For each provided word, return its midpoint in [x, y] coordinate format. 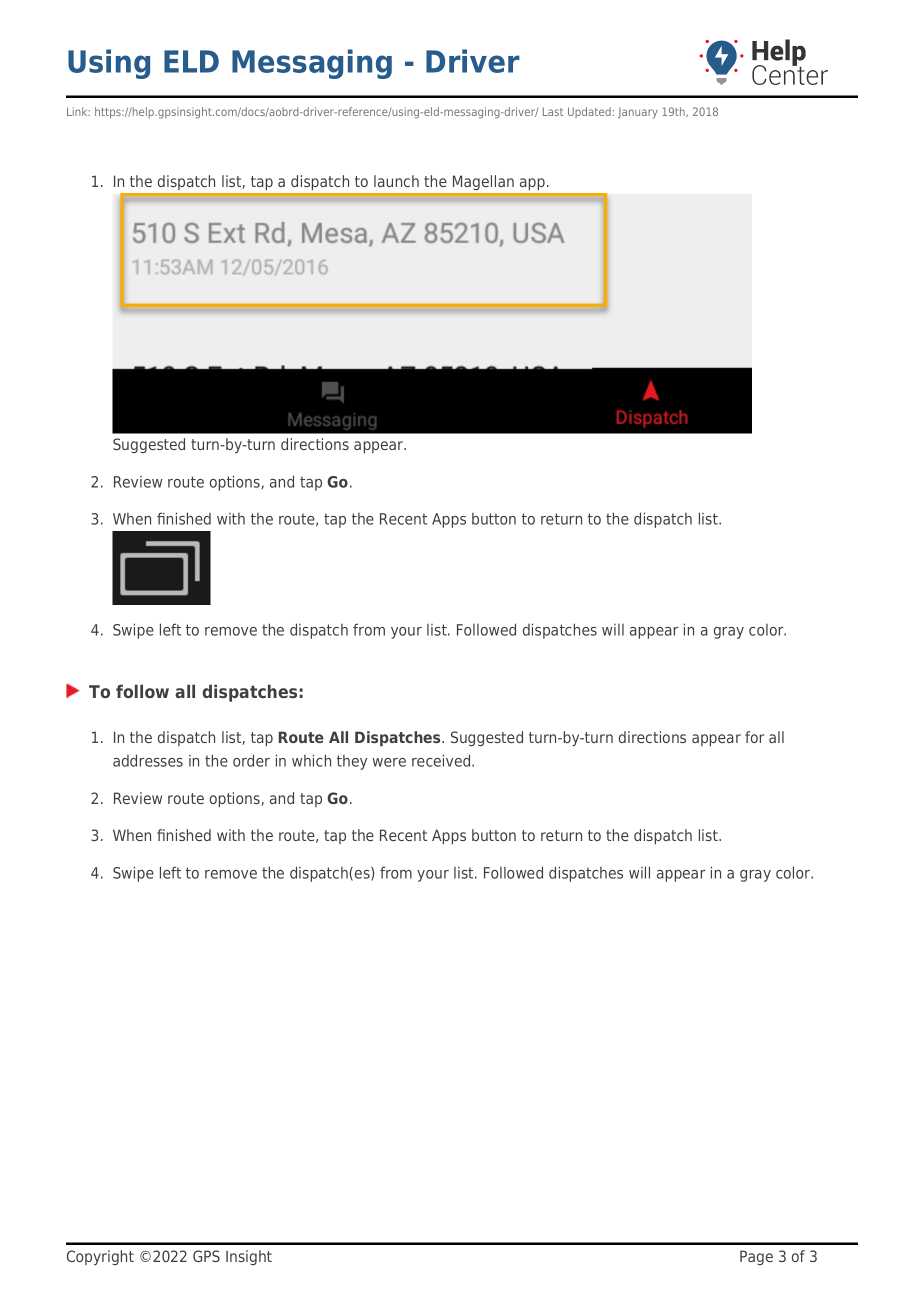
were [389, 762]
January [638, 113]
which [311, 760]
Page [756, 1257]
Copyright [100, 1257]
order [251, 760]
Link [78, 111]
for [754, 737]
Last [553, 111]
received [442, 760]
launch [396, 181]
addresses [148, 760]
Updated [589, 112]
